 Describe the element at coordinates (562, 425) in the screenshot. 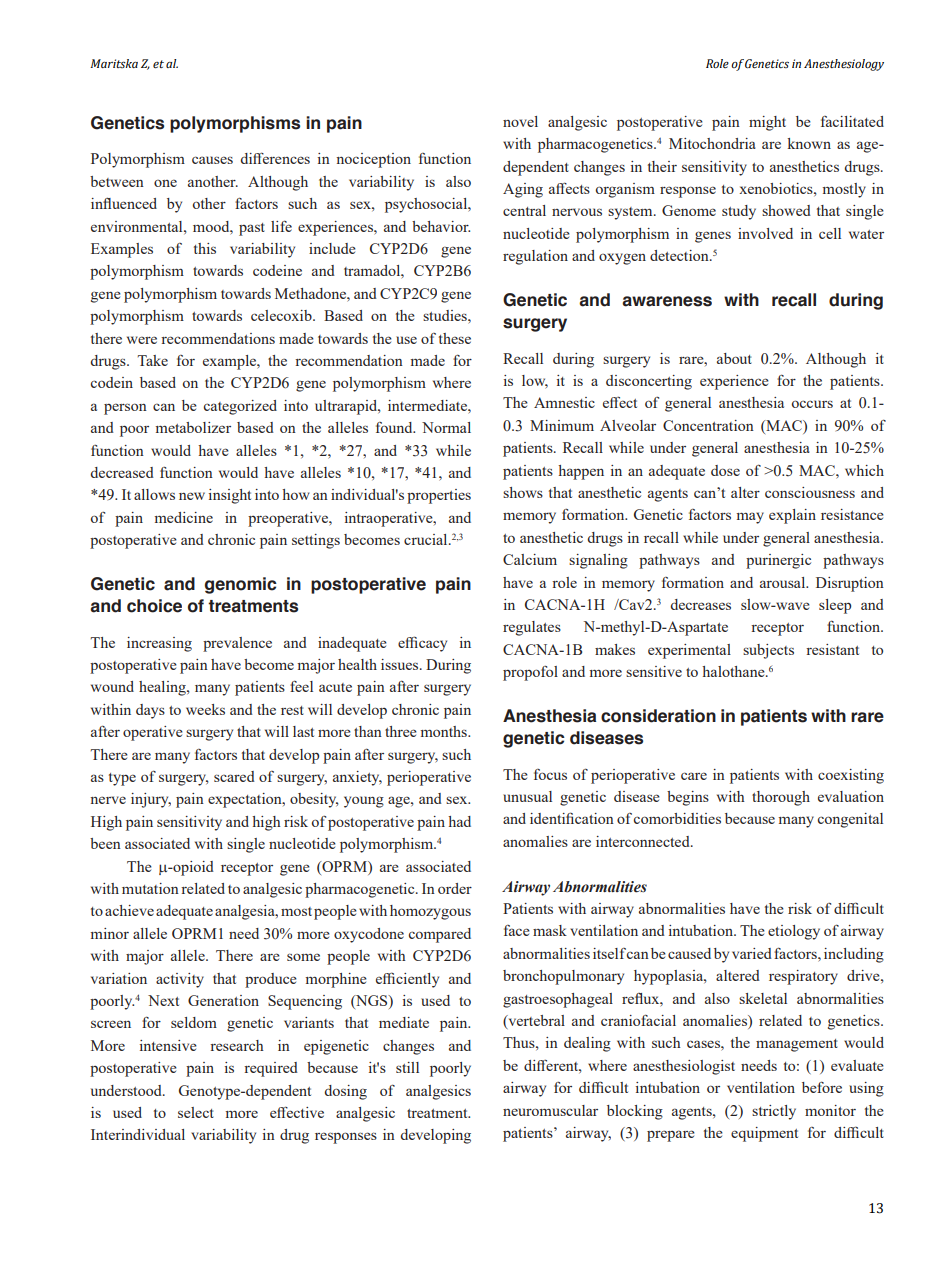

I see `Minimum` at that location.
